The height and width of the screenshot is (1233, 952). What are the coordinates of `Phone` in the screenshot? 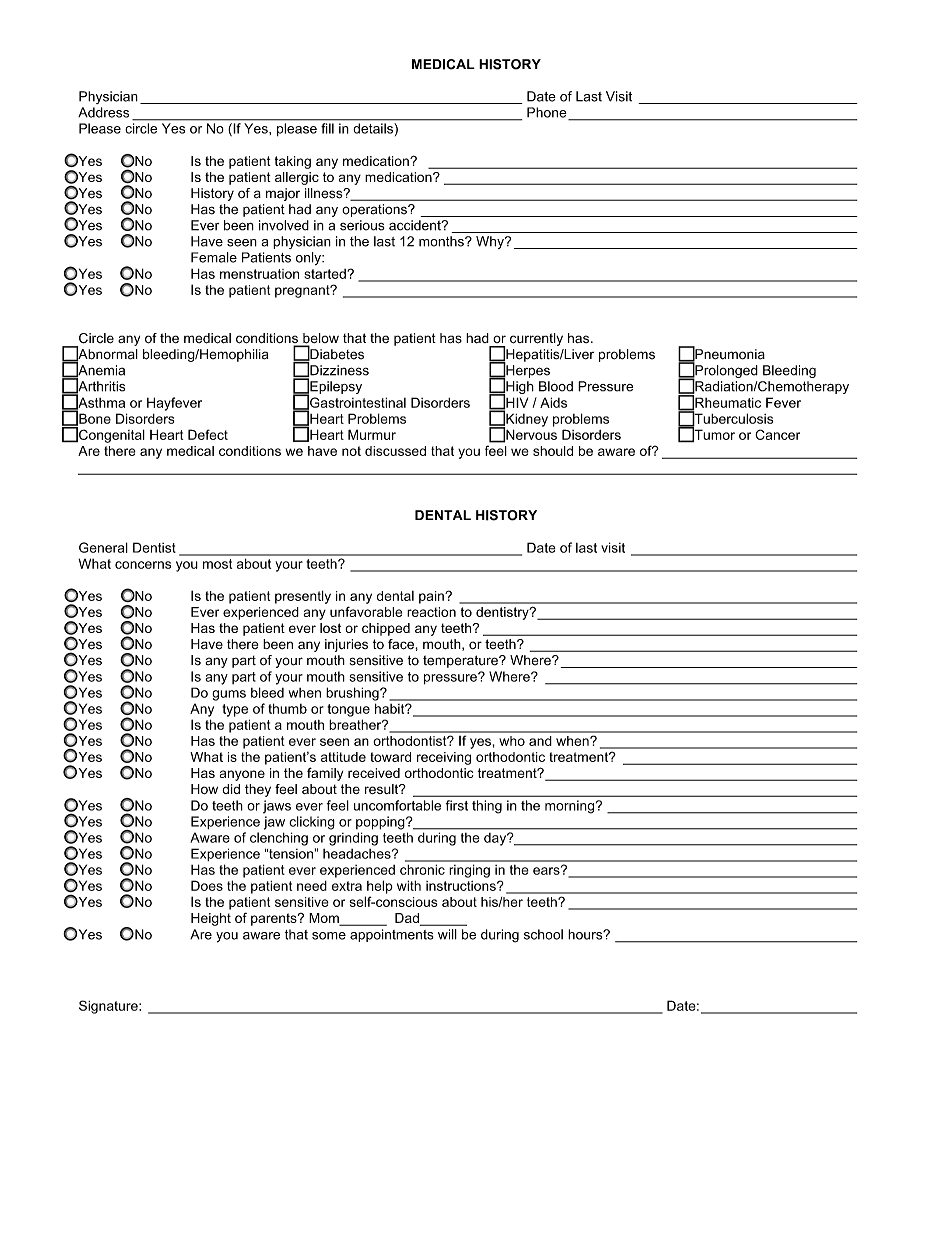 It's located at (548, 113).
